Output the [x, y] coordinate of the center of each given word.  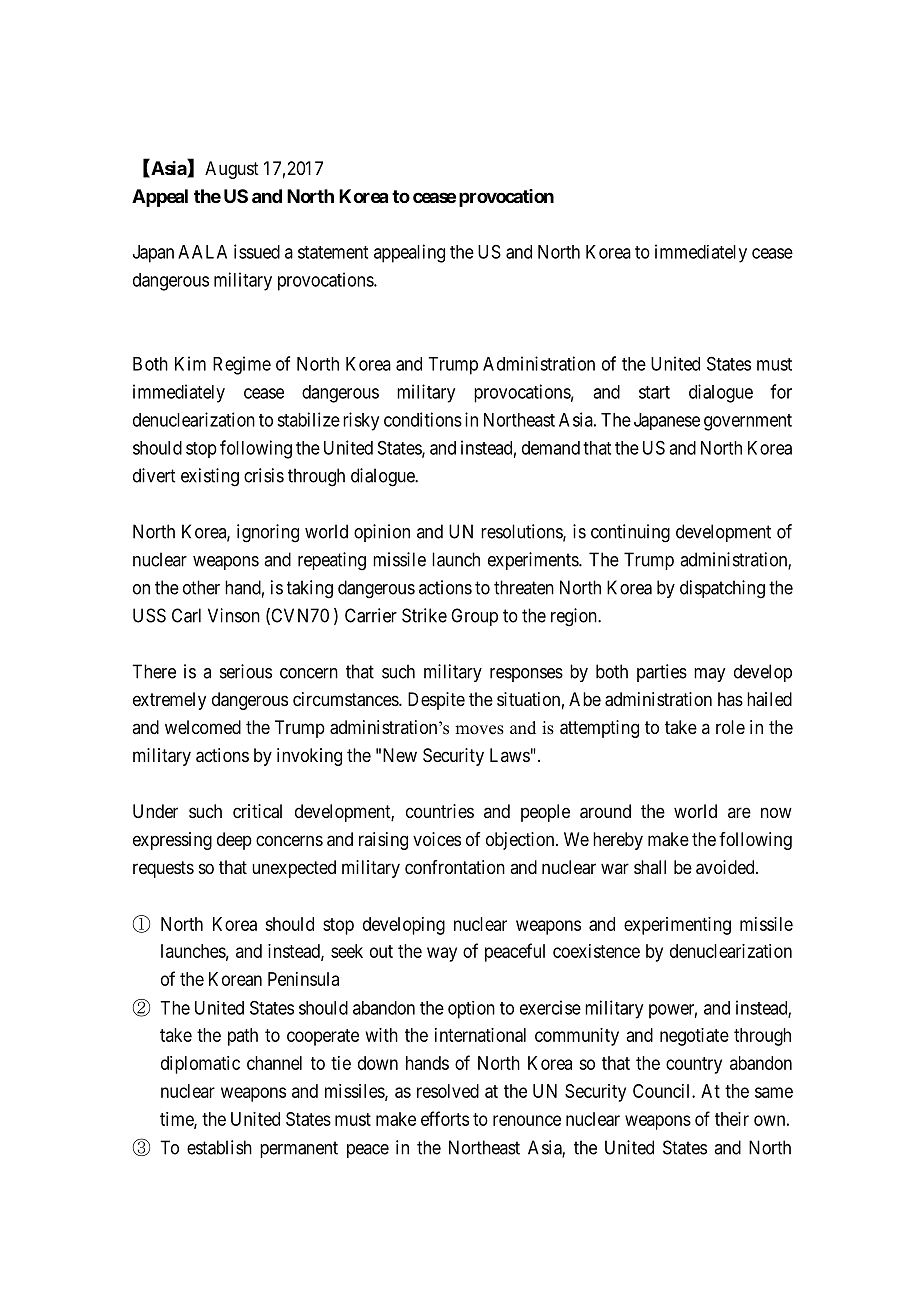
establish [219, 1147]
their [732, 1119]
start [654, 392]
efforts [445, 1118]
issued [257, 251]
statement [333, 252]
